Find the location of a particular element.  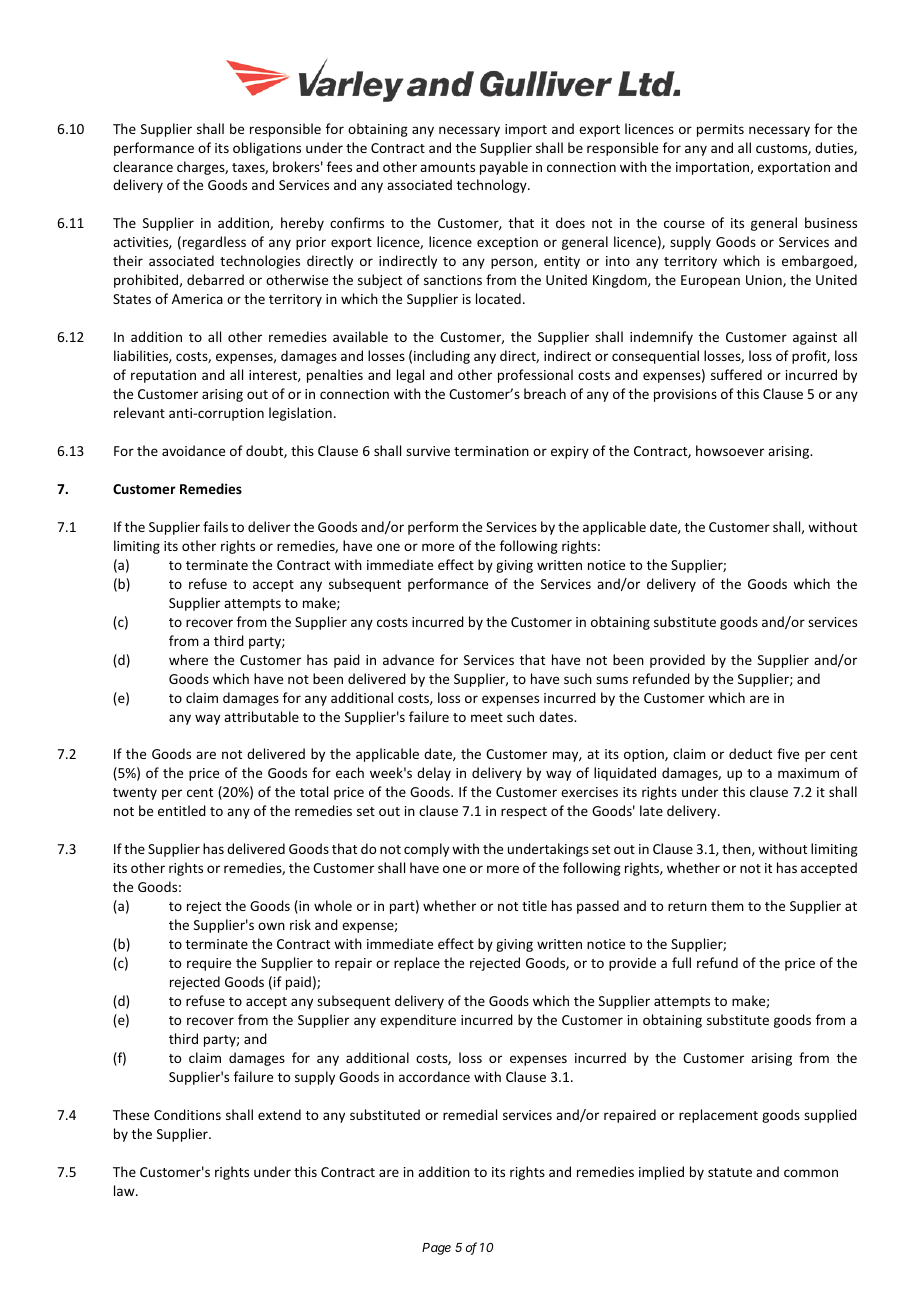

obligations is located at coordinates (267, 149).
